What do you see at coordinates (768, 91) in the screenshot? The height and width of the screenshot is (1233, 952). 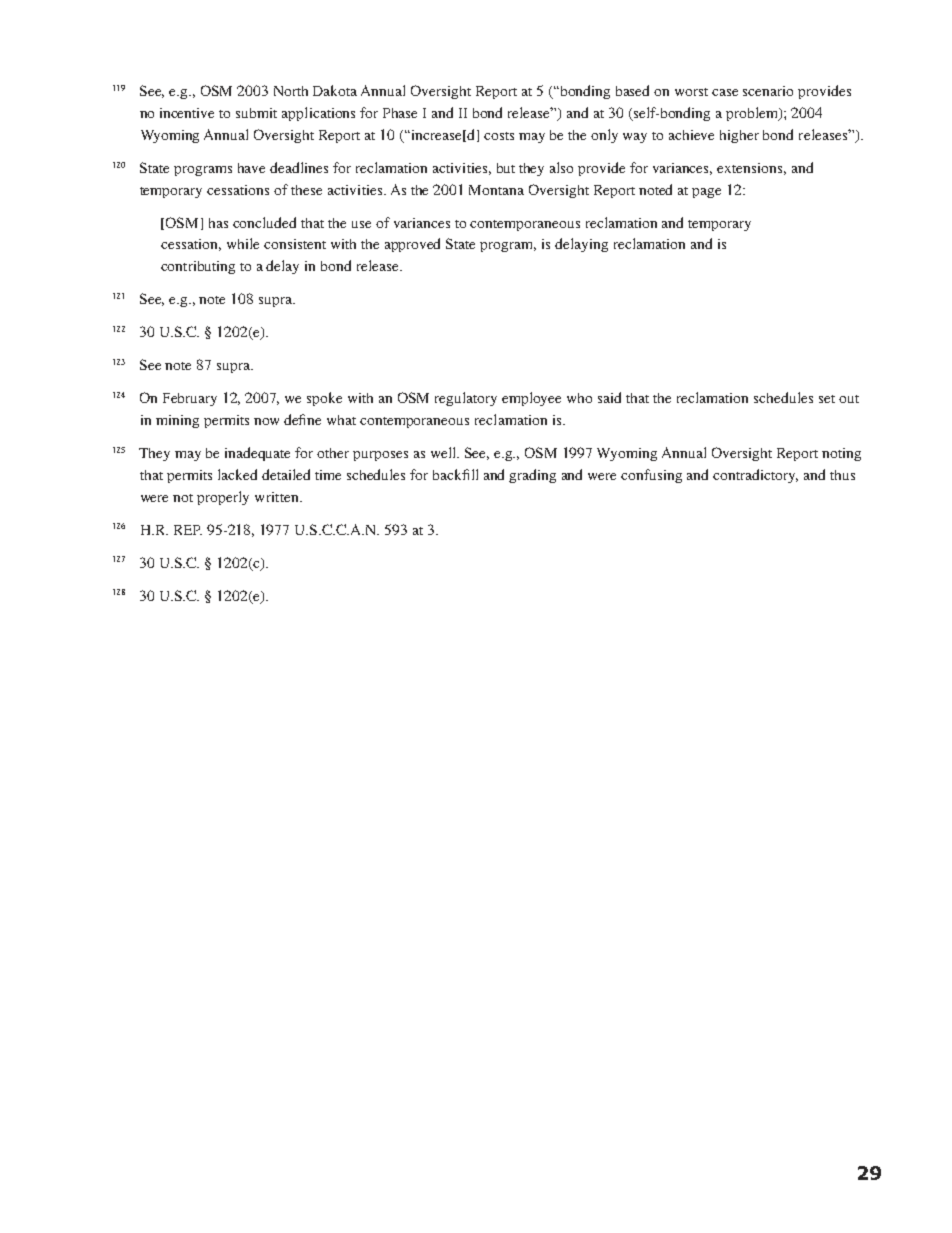 I see `scenario` at bounding box center [768, 91].
